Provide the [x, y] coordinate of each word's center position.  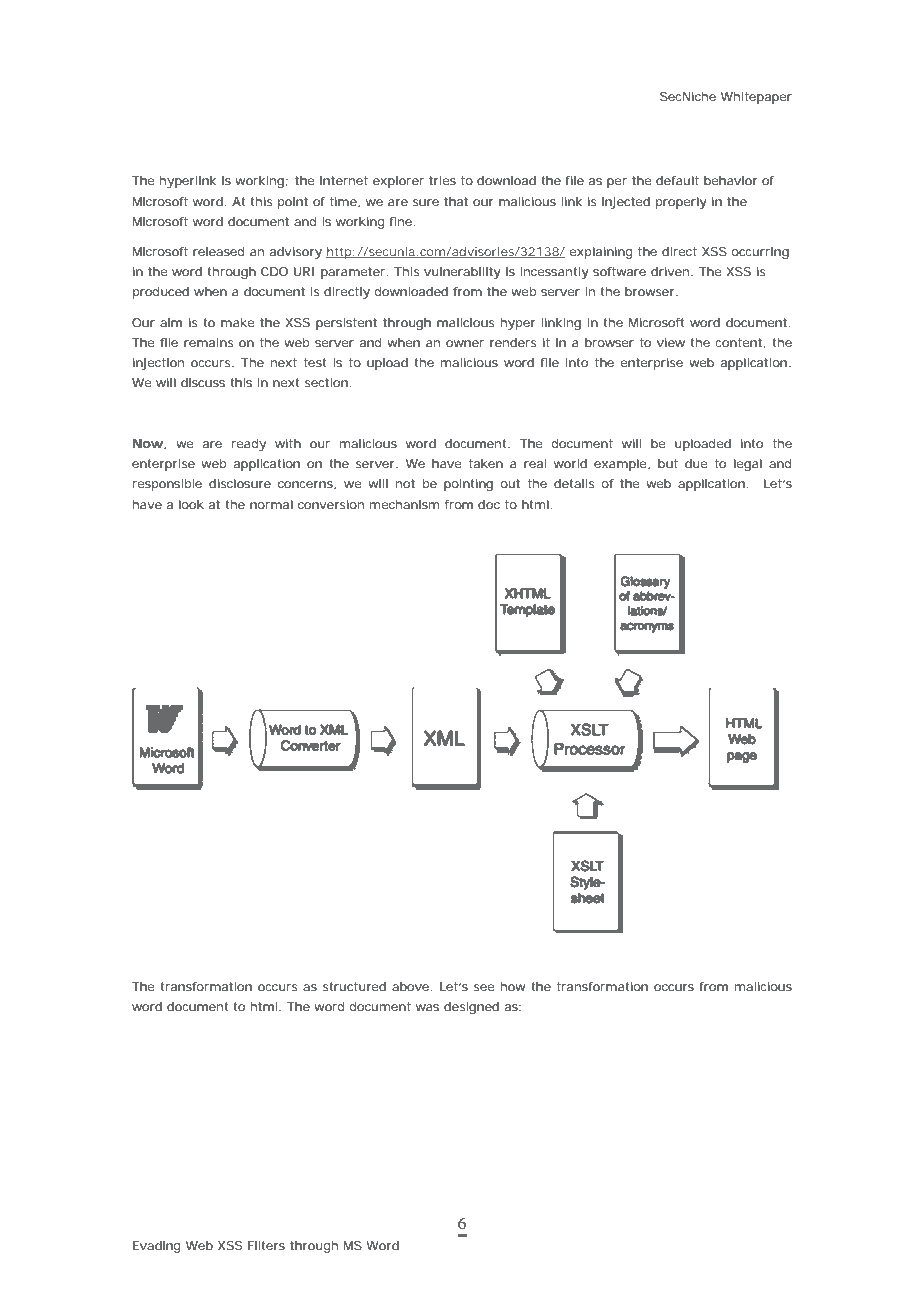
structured [354, 986]
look [191, 504]
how [513, 986]
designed [471, 1008]
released [218, 251]
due [696, 463]
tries [442, 180]
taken [486, 463]
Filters [266, 1245]
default [677, 180]
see [484, 987]
